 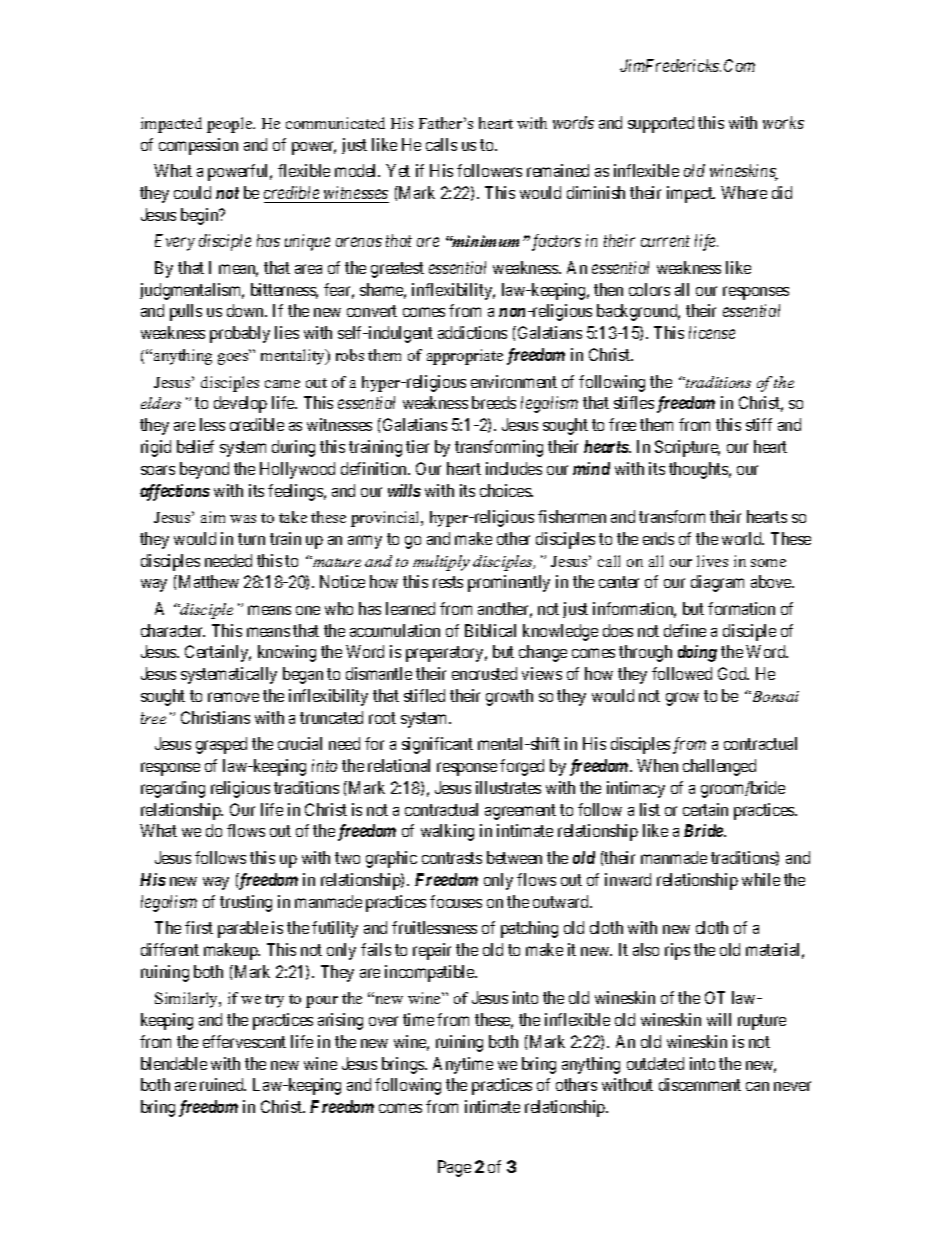 What do you see at coordinates (506, 490) in the image?
I see `choices` at bounding box center [506, 490].
